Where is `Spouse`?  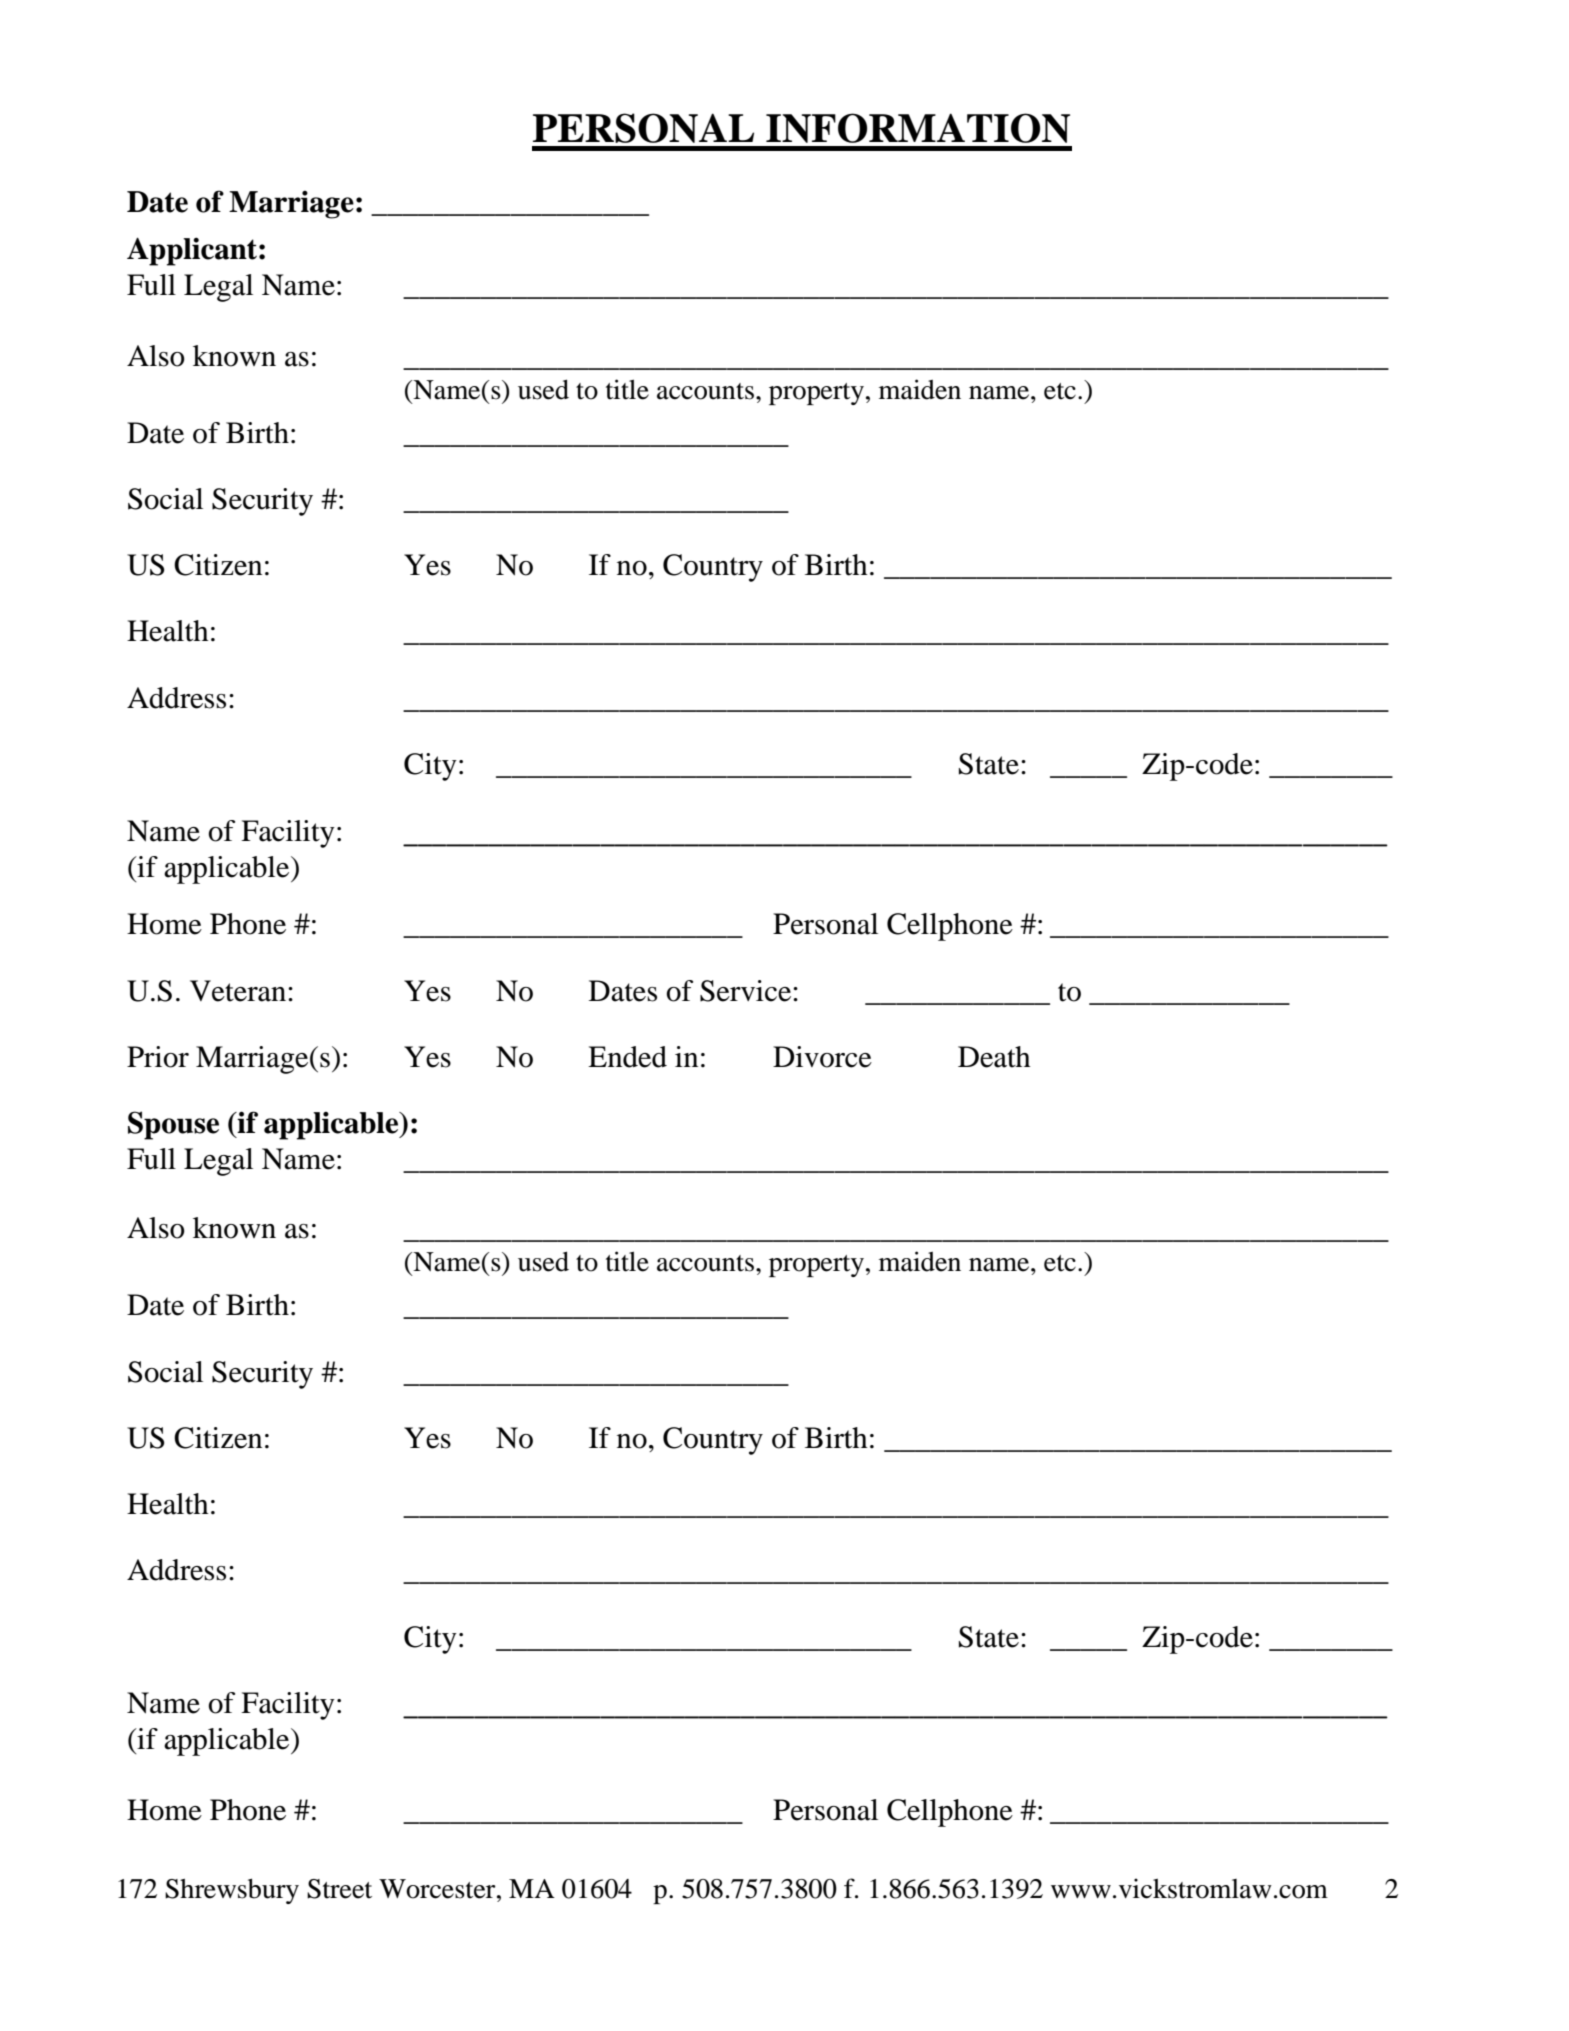 Spouse is located at coordinates (173, 1125).
